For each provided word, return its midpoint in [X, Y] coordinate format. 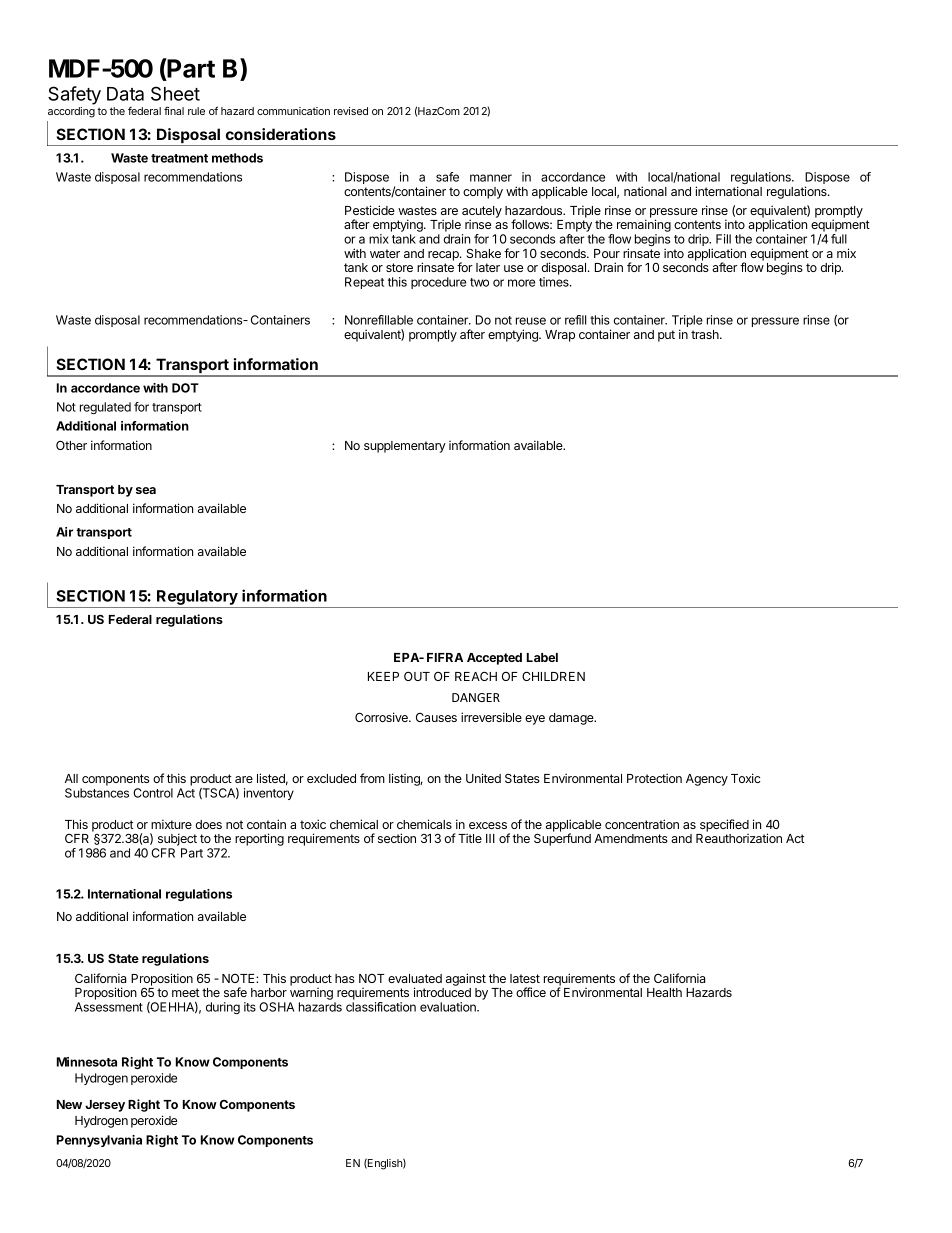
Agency [707, 780]
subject [176, 841]
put [666, 336]
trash [706, 334]
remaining [644, 227]
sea [146, 490]
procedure [438, 283]
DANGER [476, 697]
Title [470, 838]
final [174, 110]
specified [724, 825]
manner [491, 178]
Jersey [105, 1106]
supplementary [405, 447]
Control [153, 793]
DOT [185, 388]
